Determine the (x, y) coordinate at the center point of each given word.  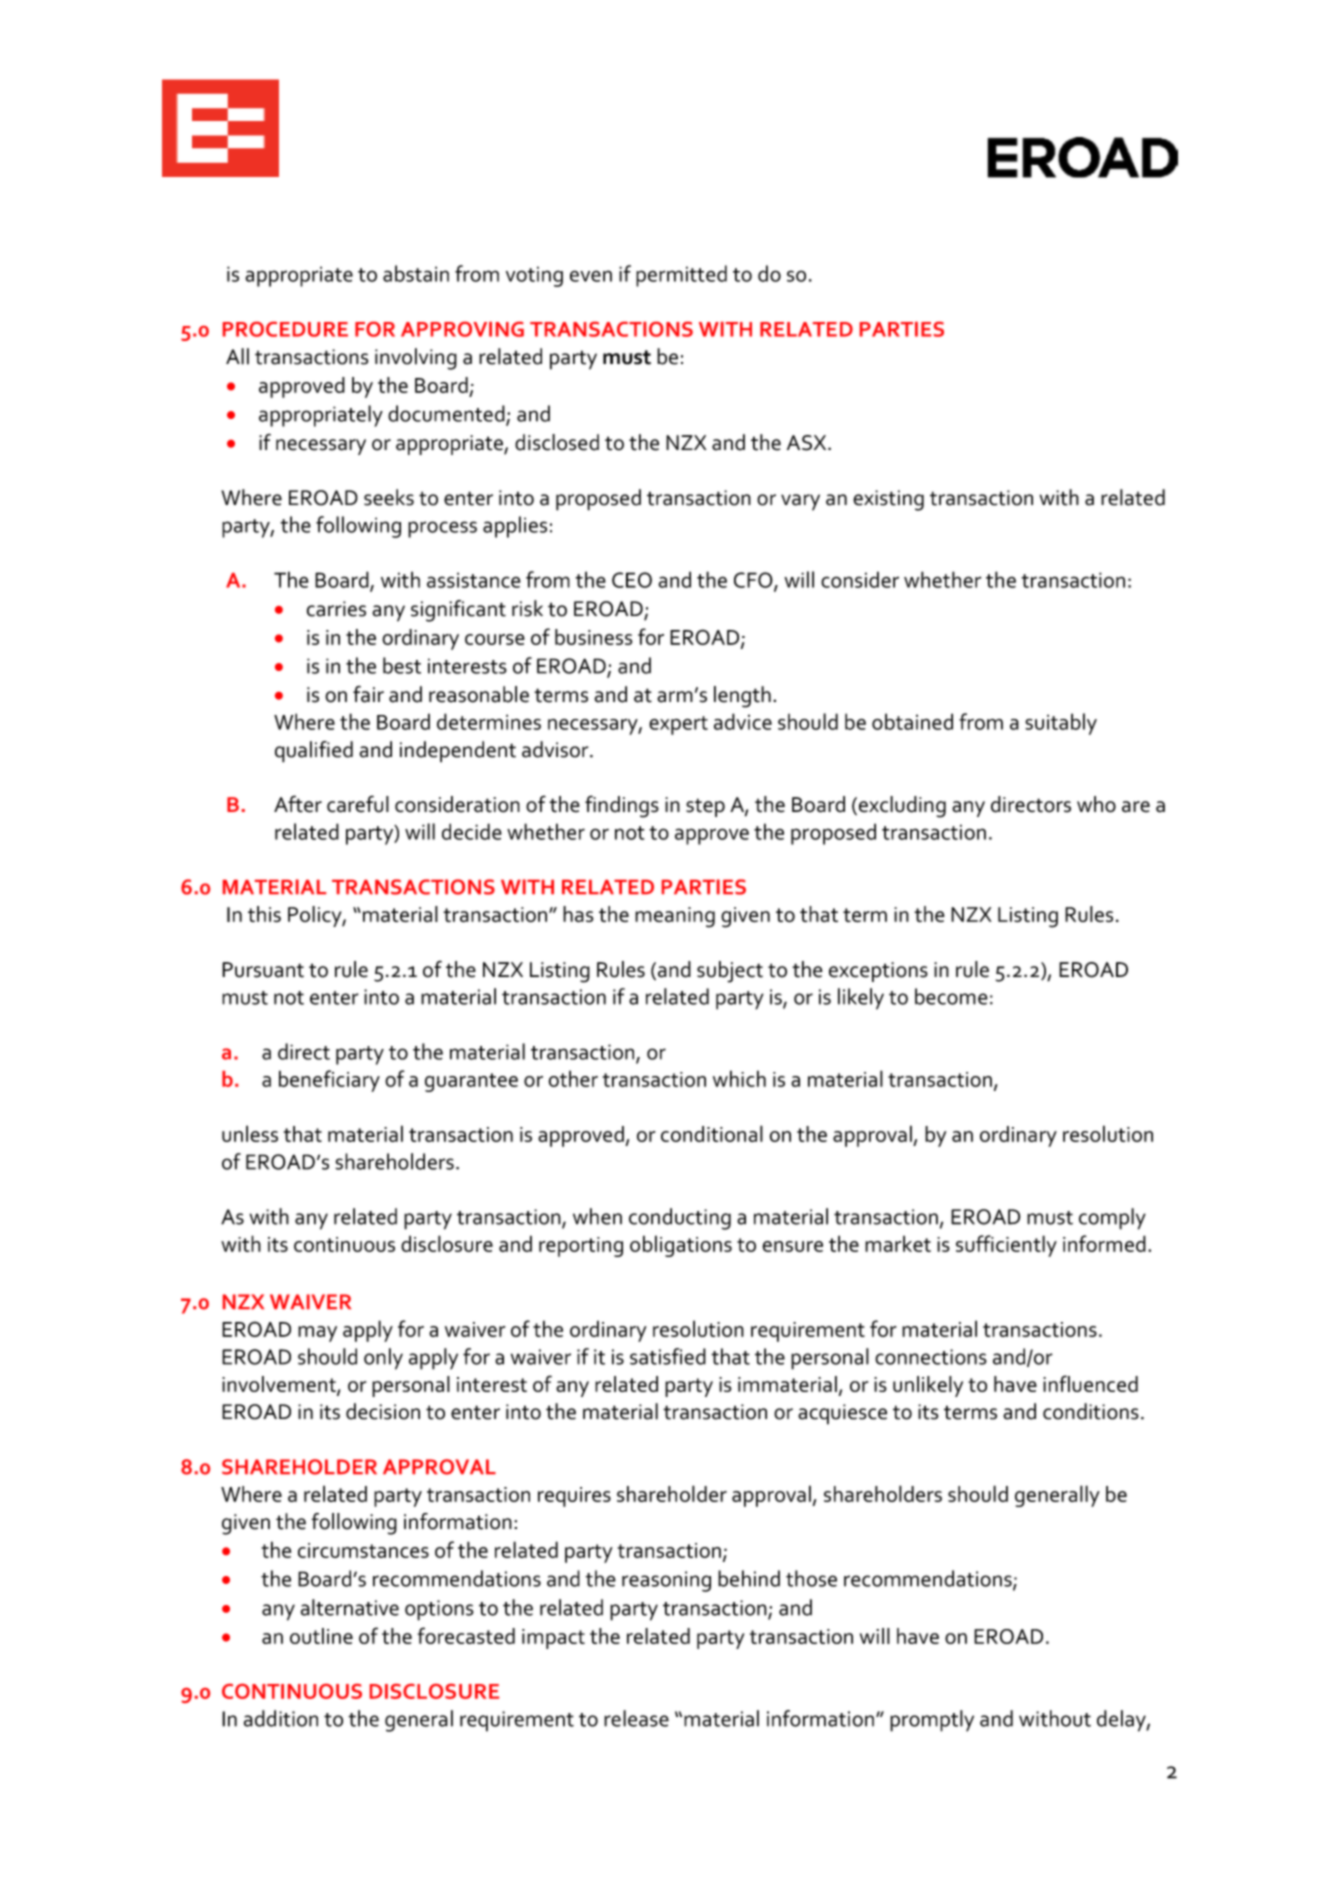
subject (730, 972)
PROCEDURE (285, 329)
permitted (681, 276)
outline (321, 1636)
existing (888, 500)
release (636, 1718)
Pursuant (263, 970)
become (951, 996)
